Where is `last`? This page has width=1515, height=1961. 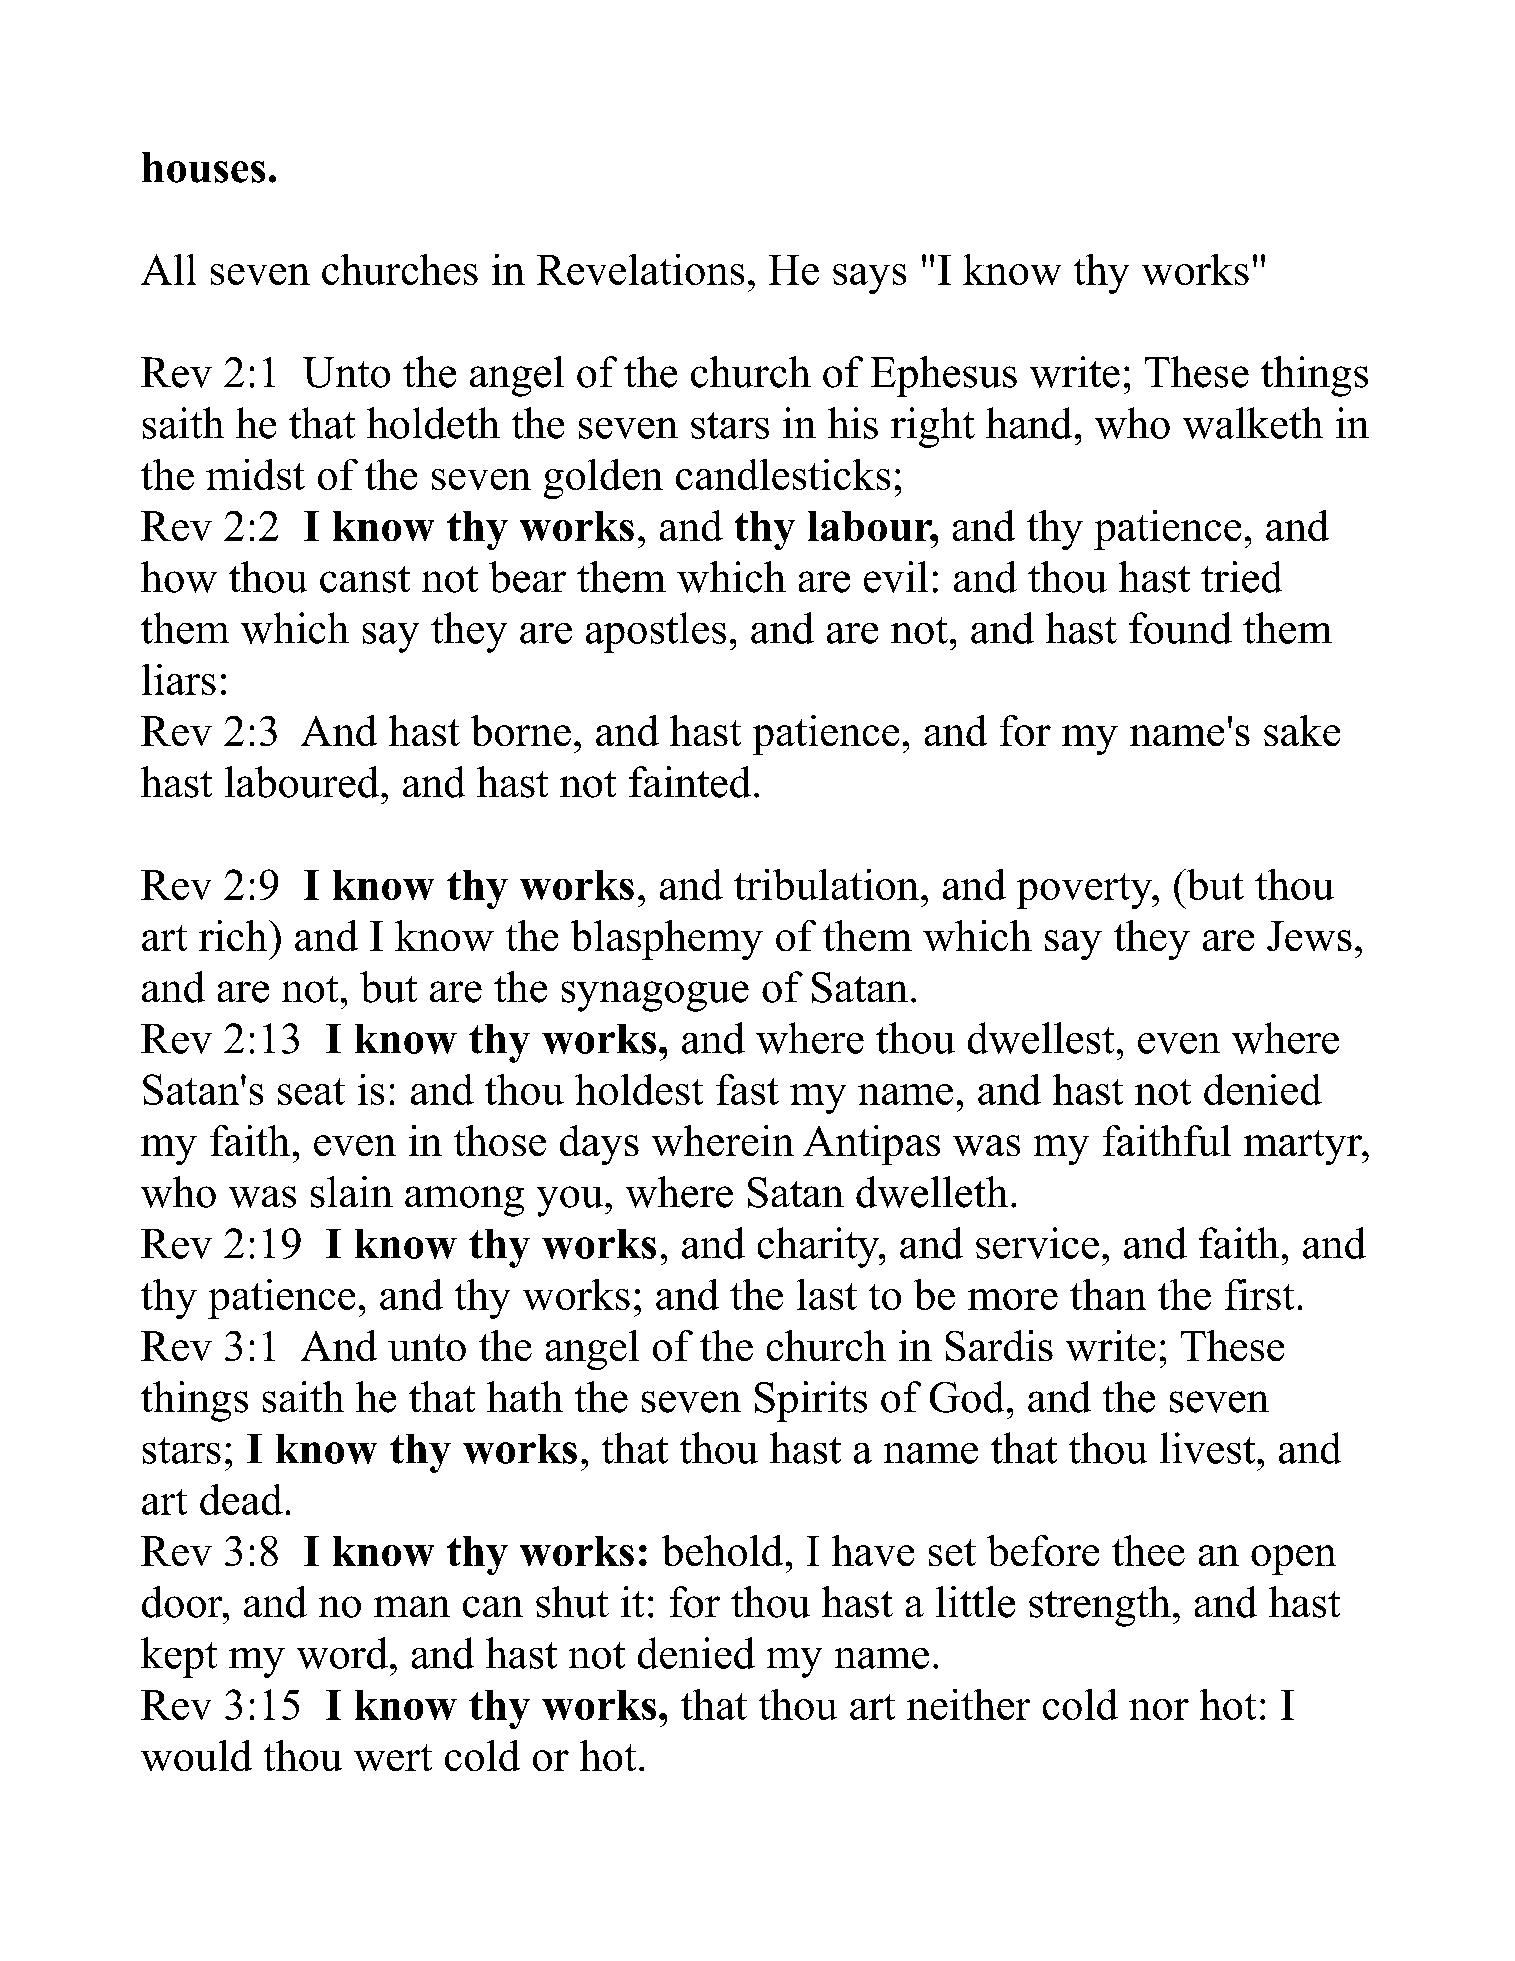 last is located at coordinates (827, 1294).
